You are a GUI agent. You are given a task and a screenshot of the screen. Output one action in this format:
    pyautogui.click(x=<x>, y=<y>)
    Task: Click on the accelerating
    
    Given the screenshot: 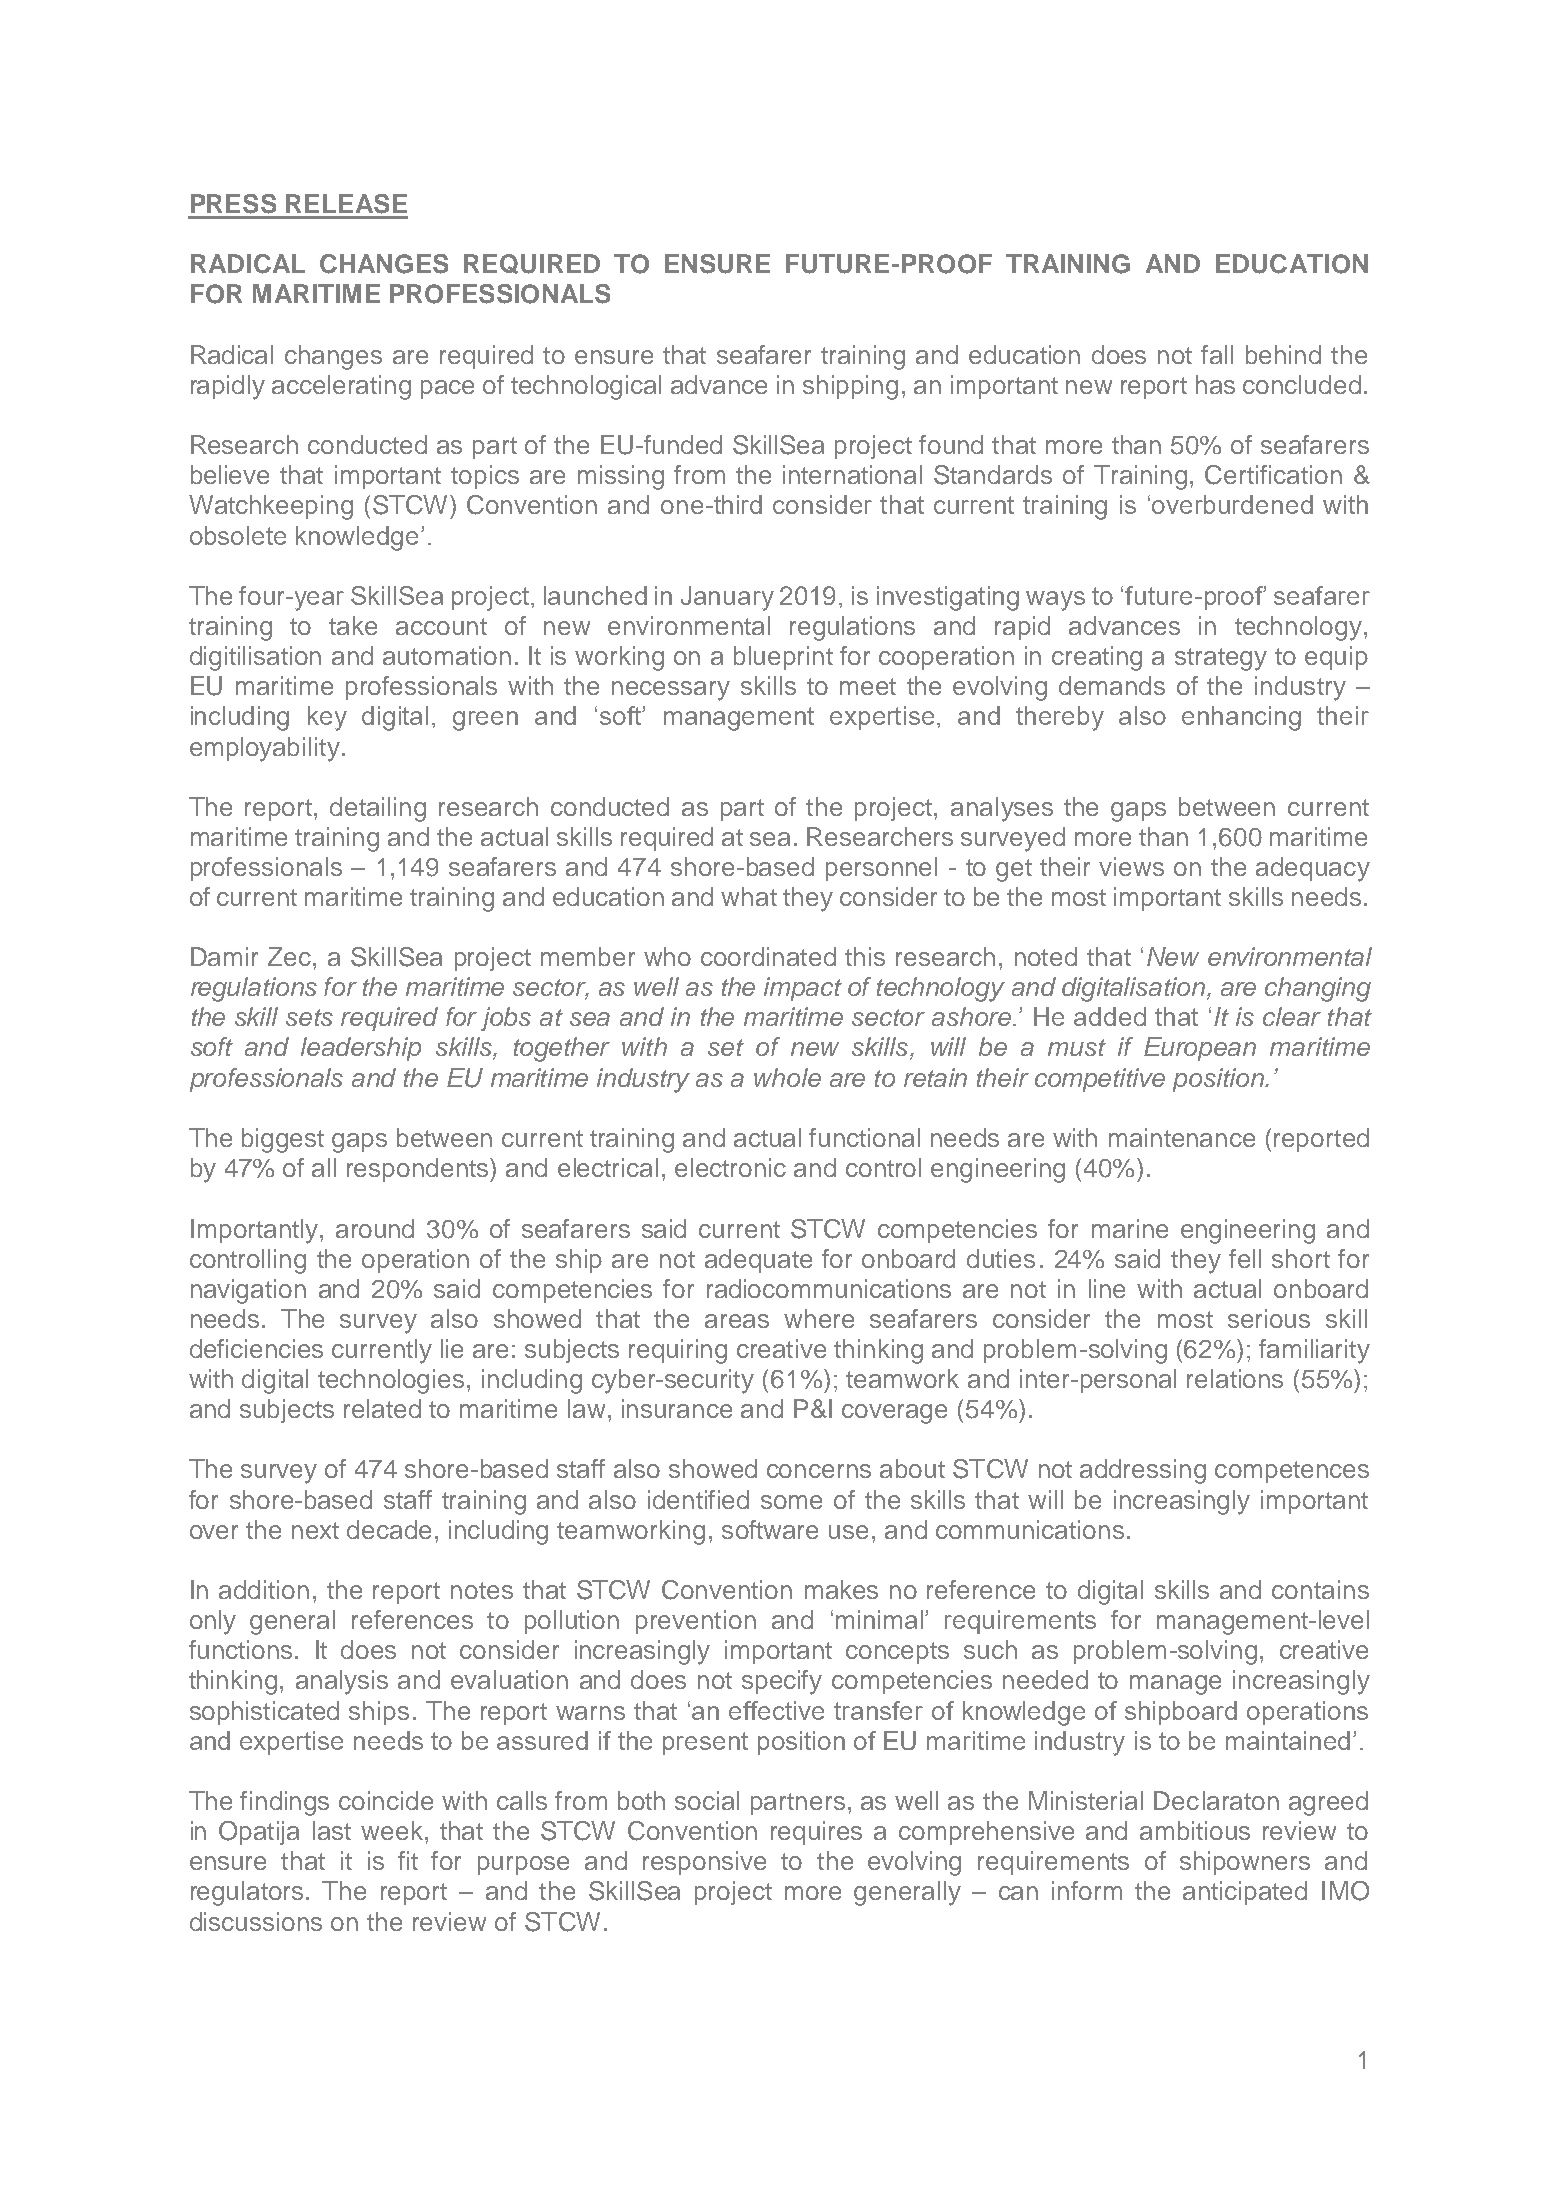 What is the action you would take?
    pyautogui.click(x=341, y=387)
